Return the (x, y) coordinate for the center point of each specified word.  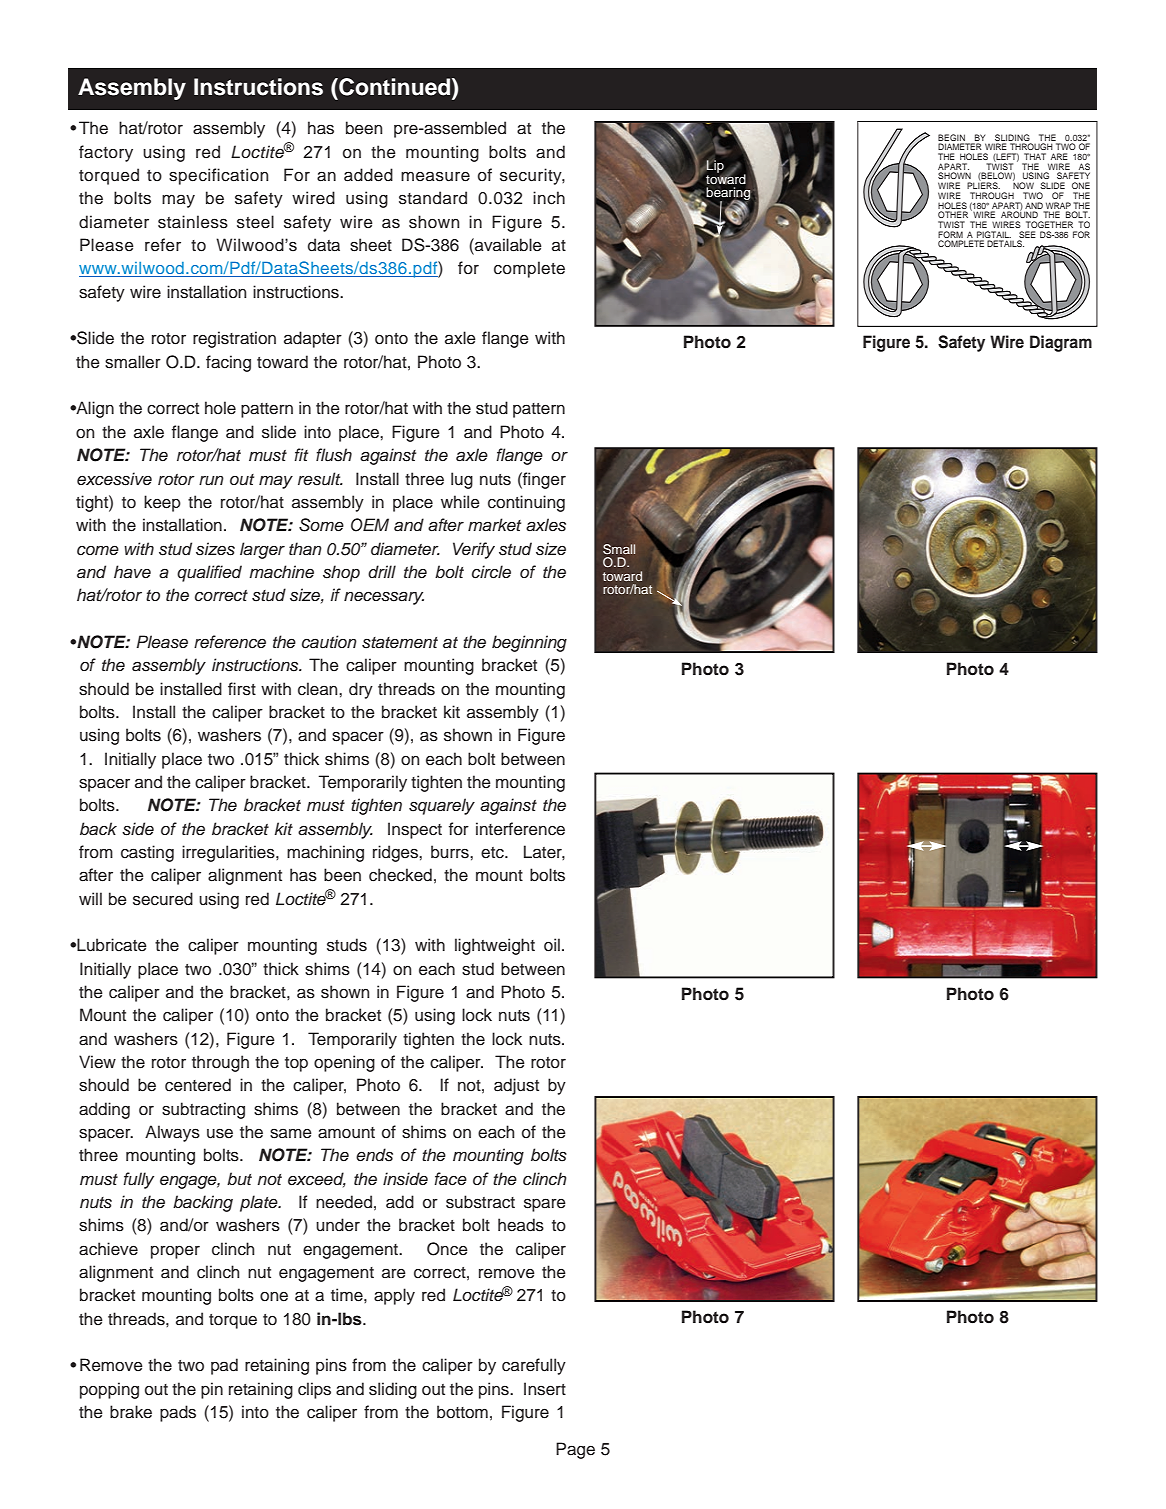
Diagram (1061, 343)
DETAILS (1005, 243)
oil (552, 945)
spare (545, 1205)
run (211, 480)
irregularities (229, 853)
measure (435, 176)
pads (178, 1413)
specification (218, 176)
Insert (545, 1389)
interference (520, 829)
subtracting (203, 1110)
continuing (526, 503)
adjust (516, 1086)
